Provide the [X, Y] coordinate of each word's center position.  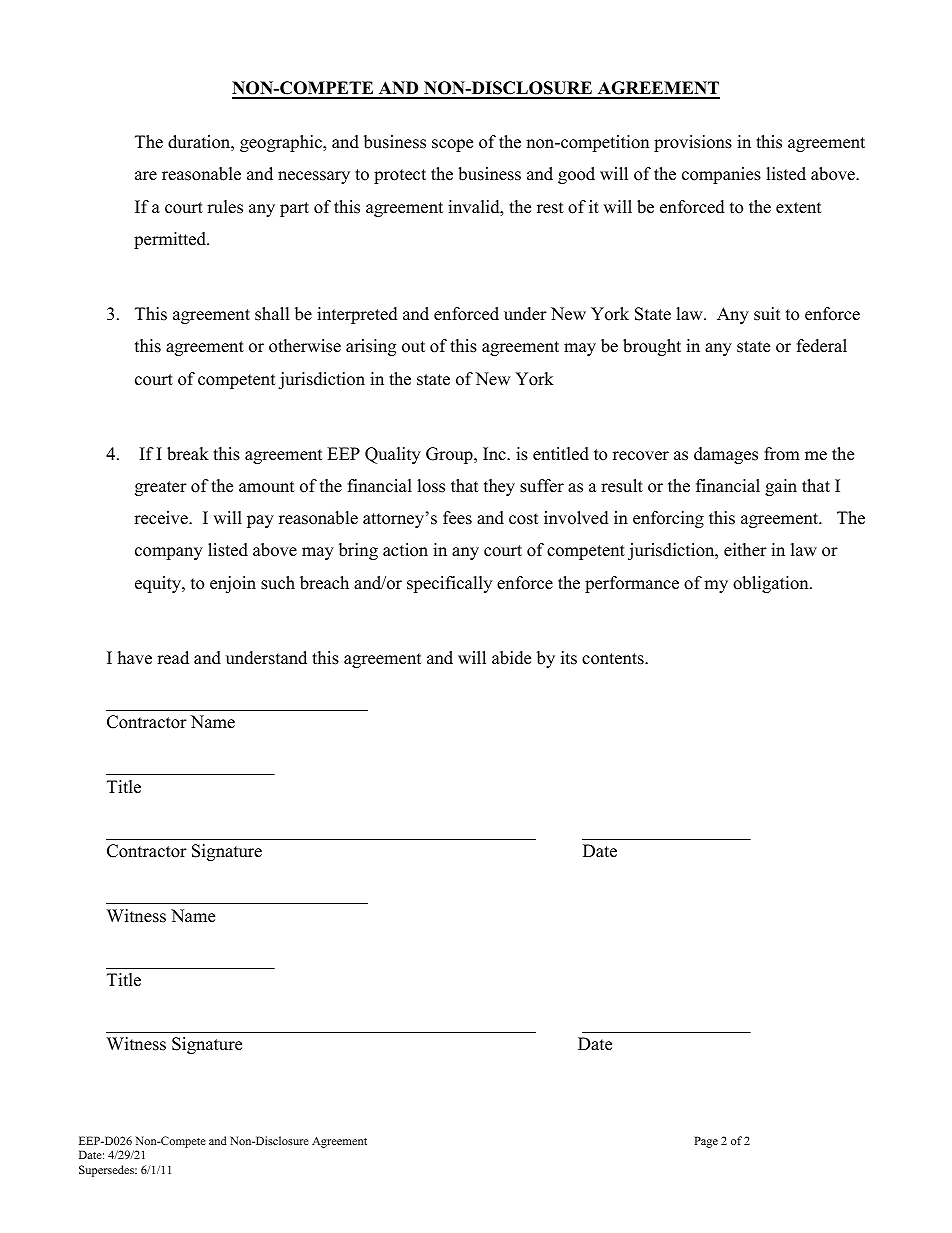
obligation [772, 584]
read [173, 658]
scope [452, 145]
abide [511, 658]
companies [721, 175]
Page [706, 1142]
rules [225, 207]
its [569, 658]
